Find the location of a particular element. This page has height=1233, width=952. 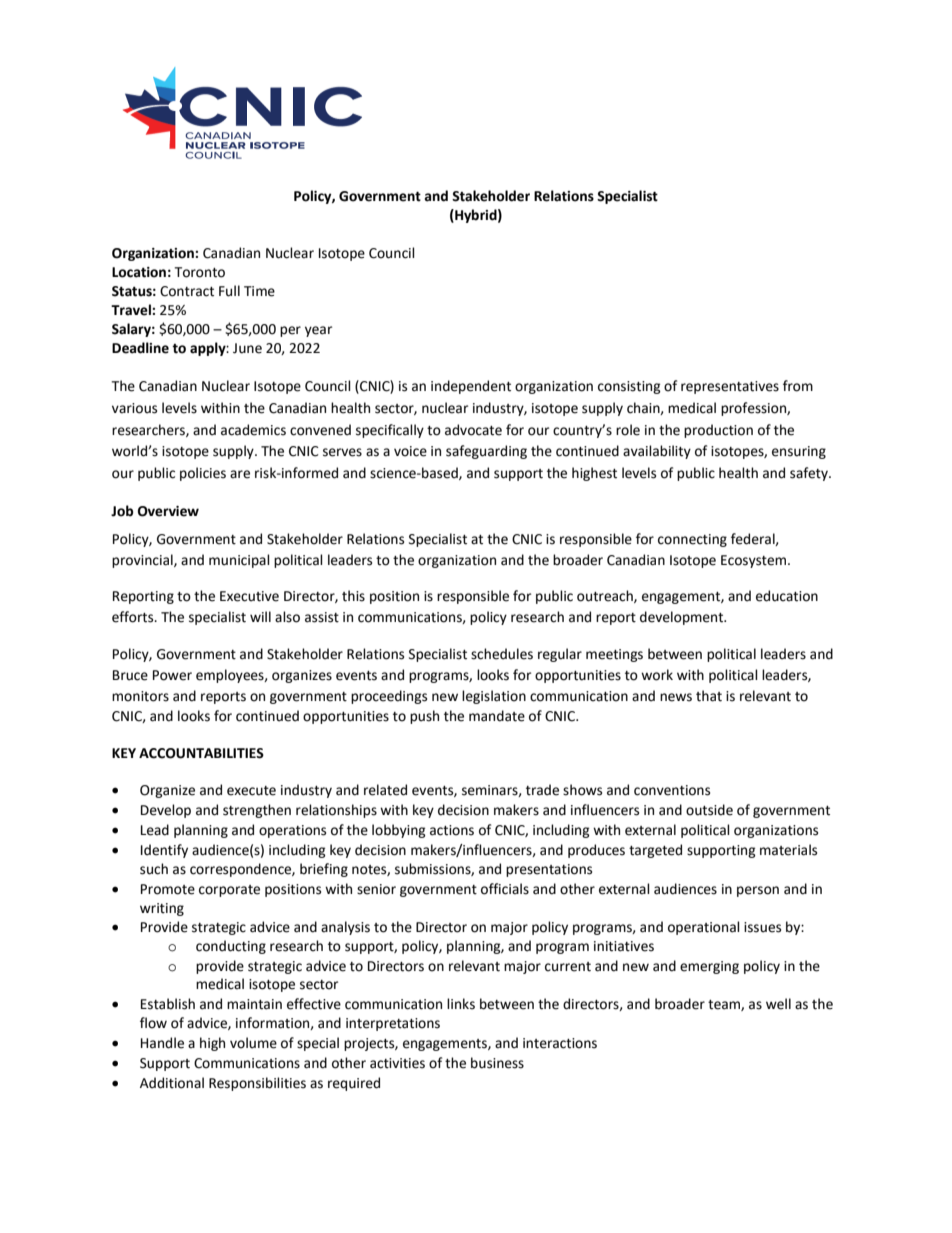

legislation is located at coordinates (494, 697).
